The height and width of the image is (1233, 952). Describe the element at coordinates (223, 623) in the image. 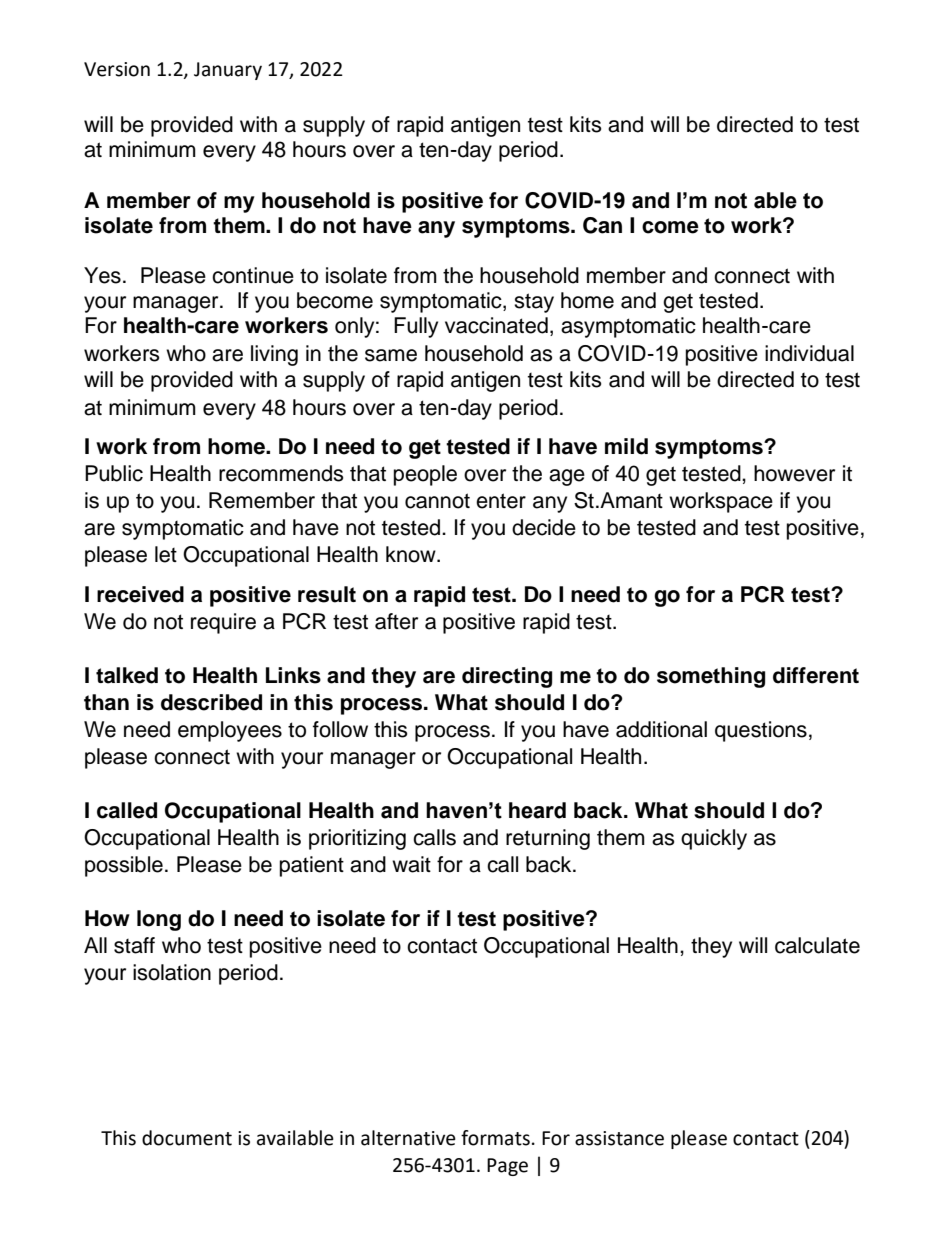

I see `require` at that location.
